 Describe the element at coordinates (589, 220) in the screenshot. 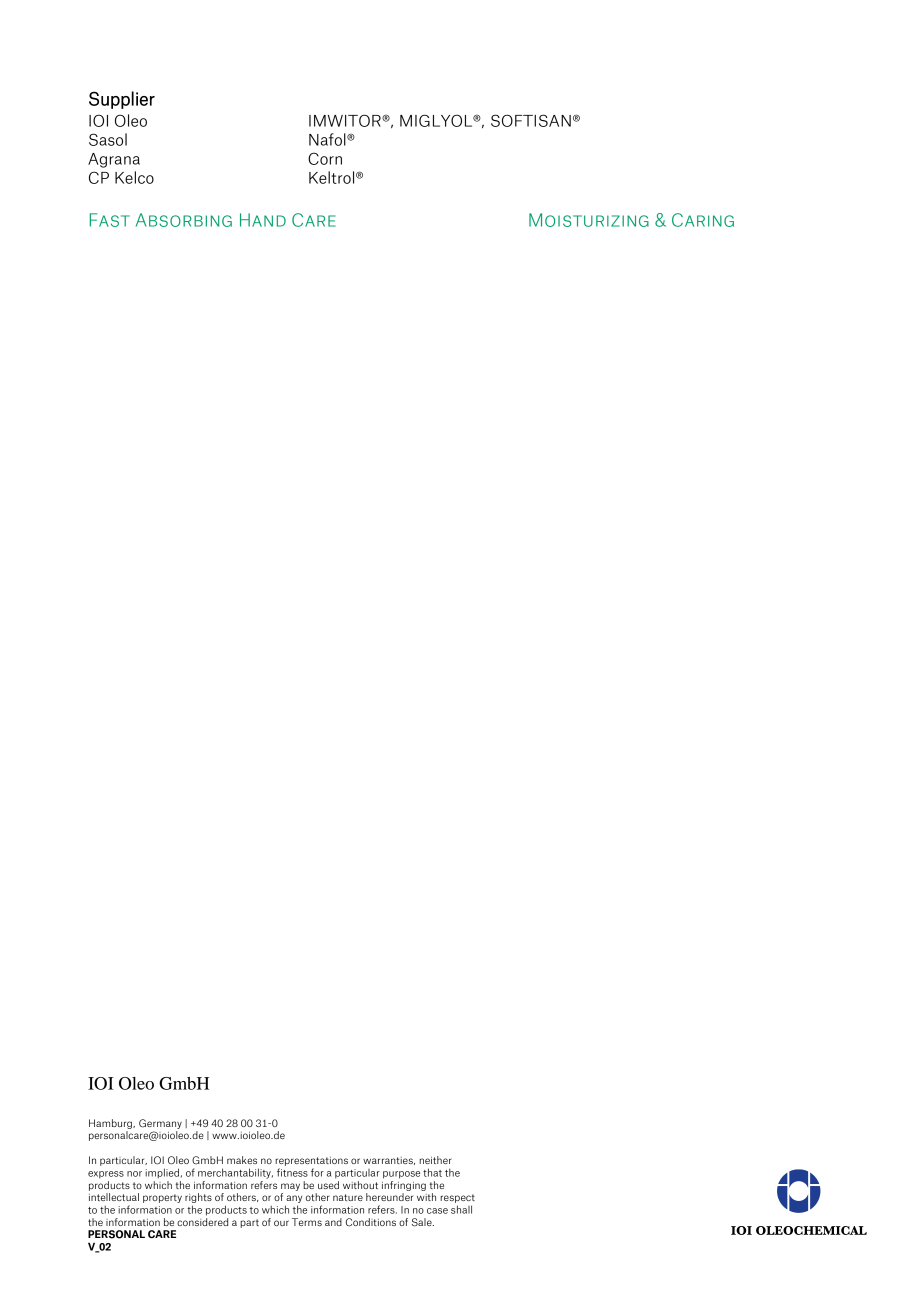

I see `Moisturizing` at that location.
